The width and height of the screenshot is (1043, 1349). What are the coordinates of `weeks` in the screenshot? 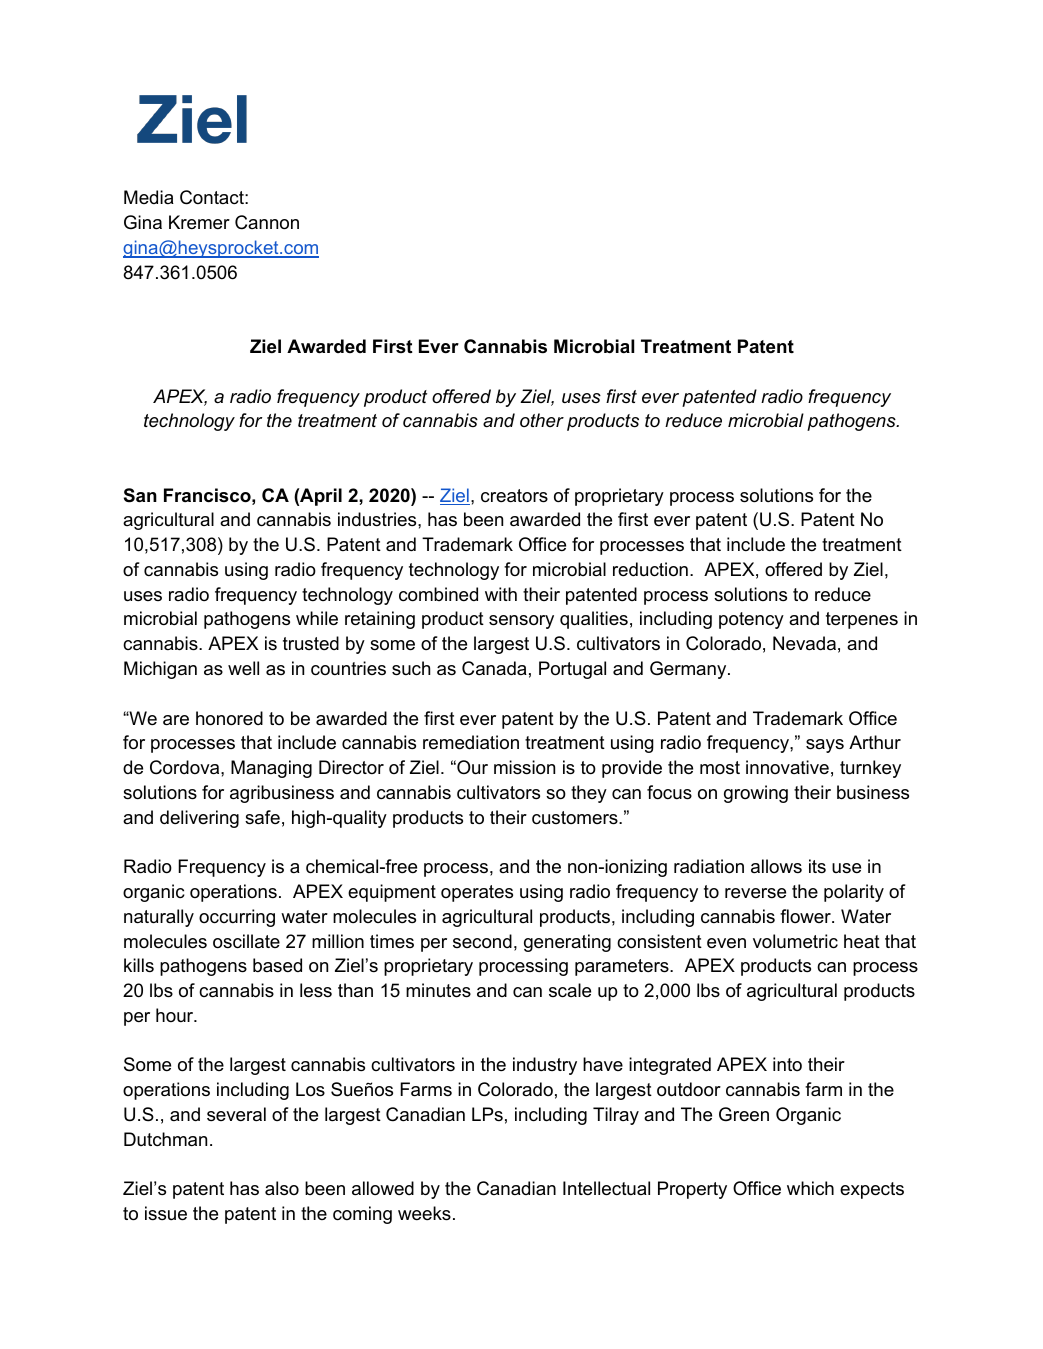 It's located at (424, 1213).
